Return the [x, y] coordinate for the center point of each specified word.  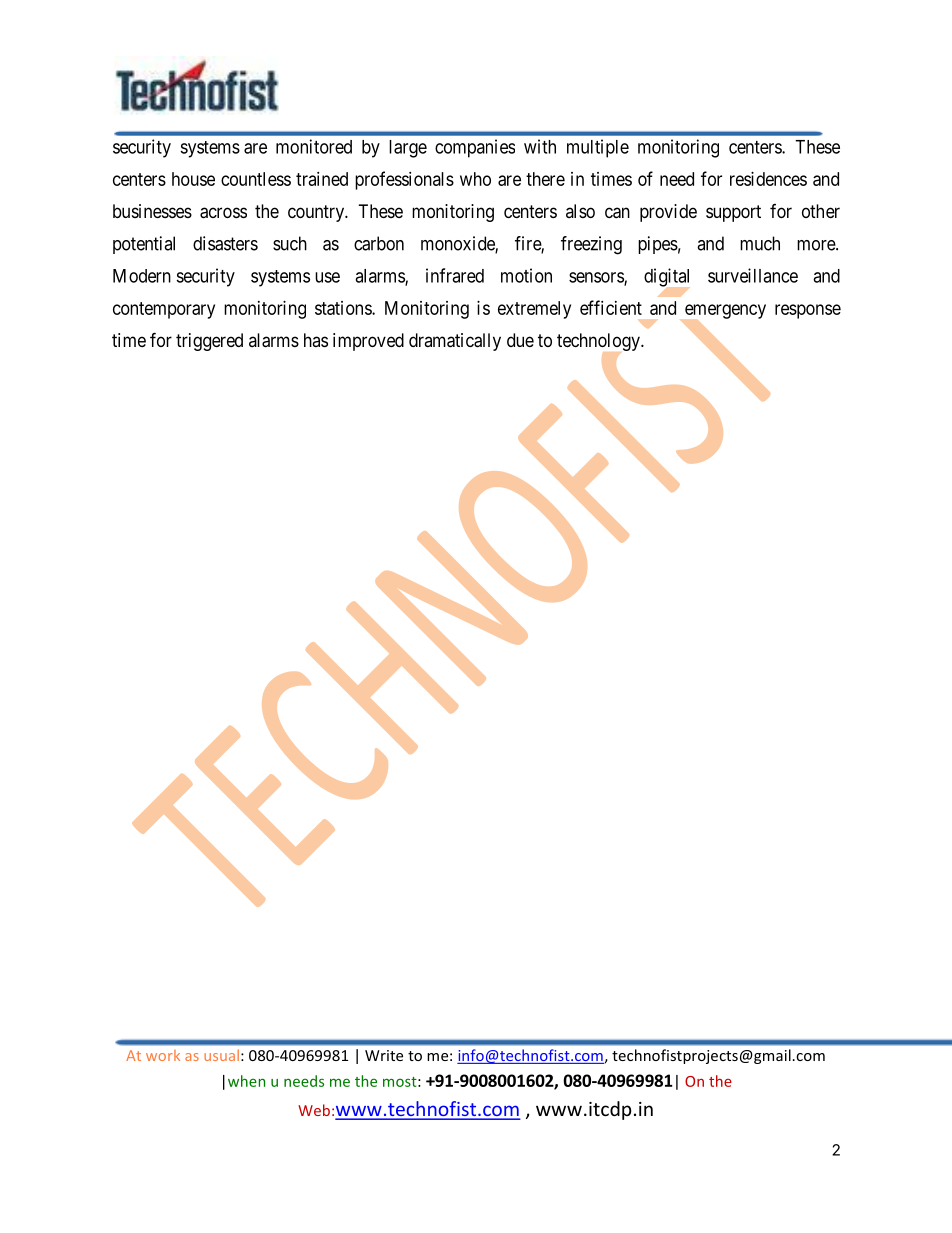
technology [599, 343]
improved [368, 342]
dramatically [455, 342]
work [163, 1055]
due [520, 340]
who [475, 179]
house [193, 179]
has [316, 340]
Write [384, 1055]
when [246, 1081]
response [808, 311]
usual [221, 1055]
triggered [209, 342]
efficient [611, 307]
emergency [724, 312]
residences [768, 179]
